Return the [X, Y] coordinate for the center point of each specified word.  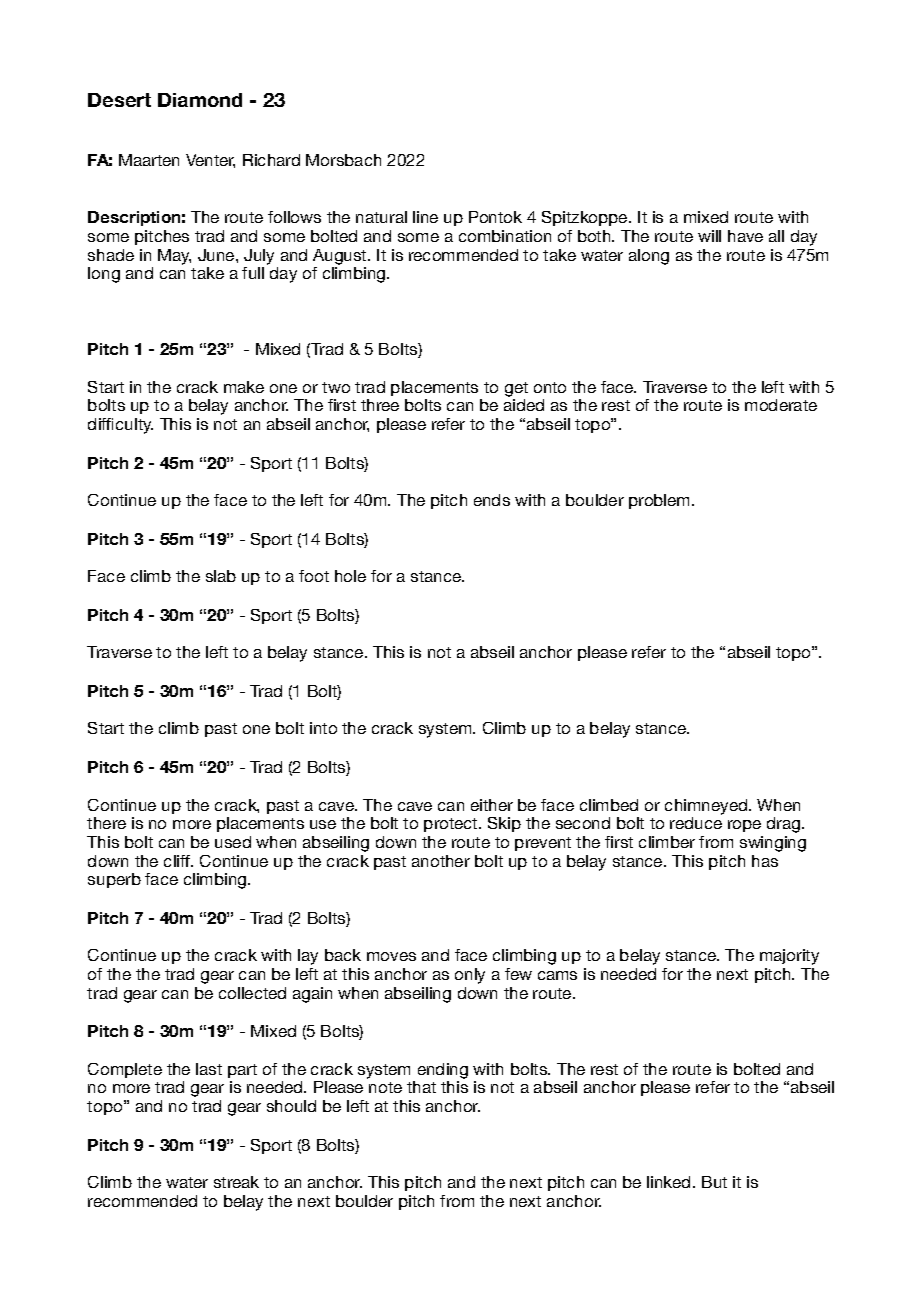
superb [114, 880]
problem [661, 501]
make [244, 387]
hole [350, 576]
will [709, 236]
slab [221, 576]
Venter [210, 161]
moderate [781, 405]
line [425, 217]
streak [236, 1182]
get [516, 389]
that [421, 1087]
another [441, 861]
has [765, 861]
